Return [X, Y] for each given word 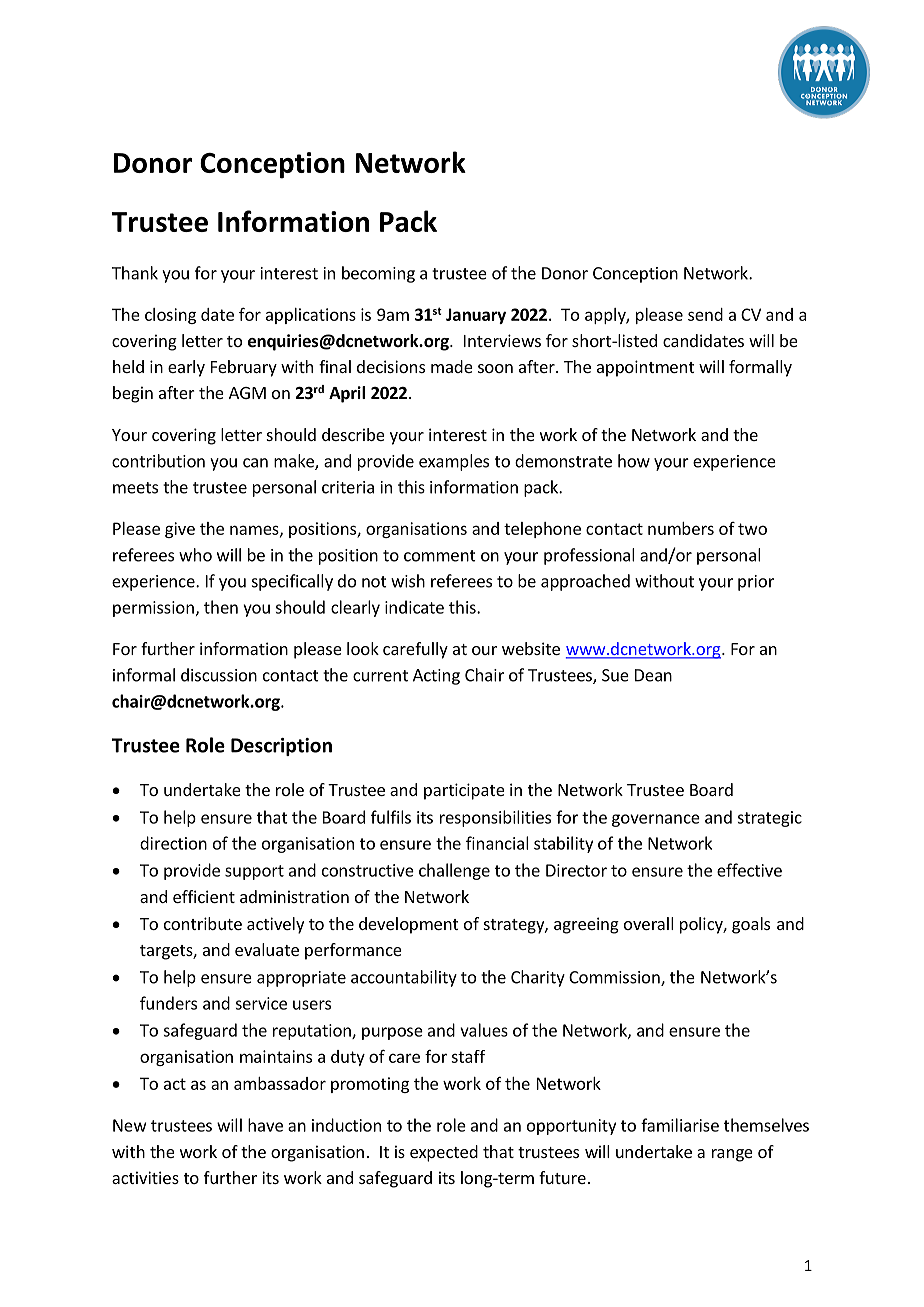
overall [649, 923]
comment [440, 556]
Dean [653, 675]
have [265, 1125]
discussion [219, 675]
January [476, 316]
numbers [681, 528]
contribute [203, 923]
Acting [436, 677]
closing [170, 316]
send [705, 314]
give [180, 530]
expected [444, 1153]
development [408, 925]
